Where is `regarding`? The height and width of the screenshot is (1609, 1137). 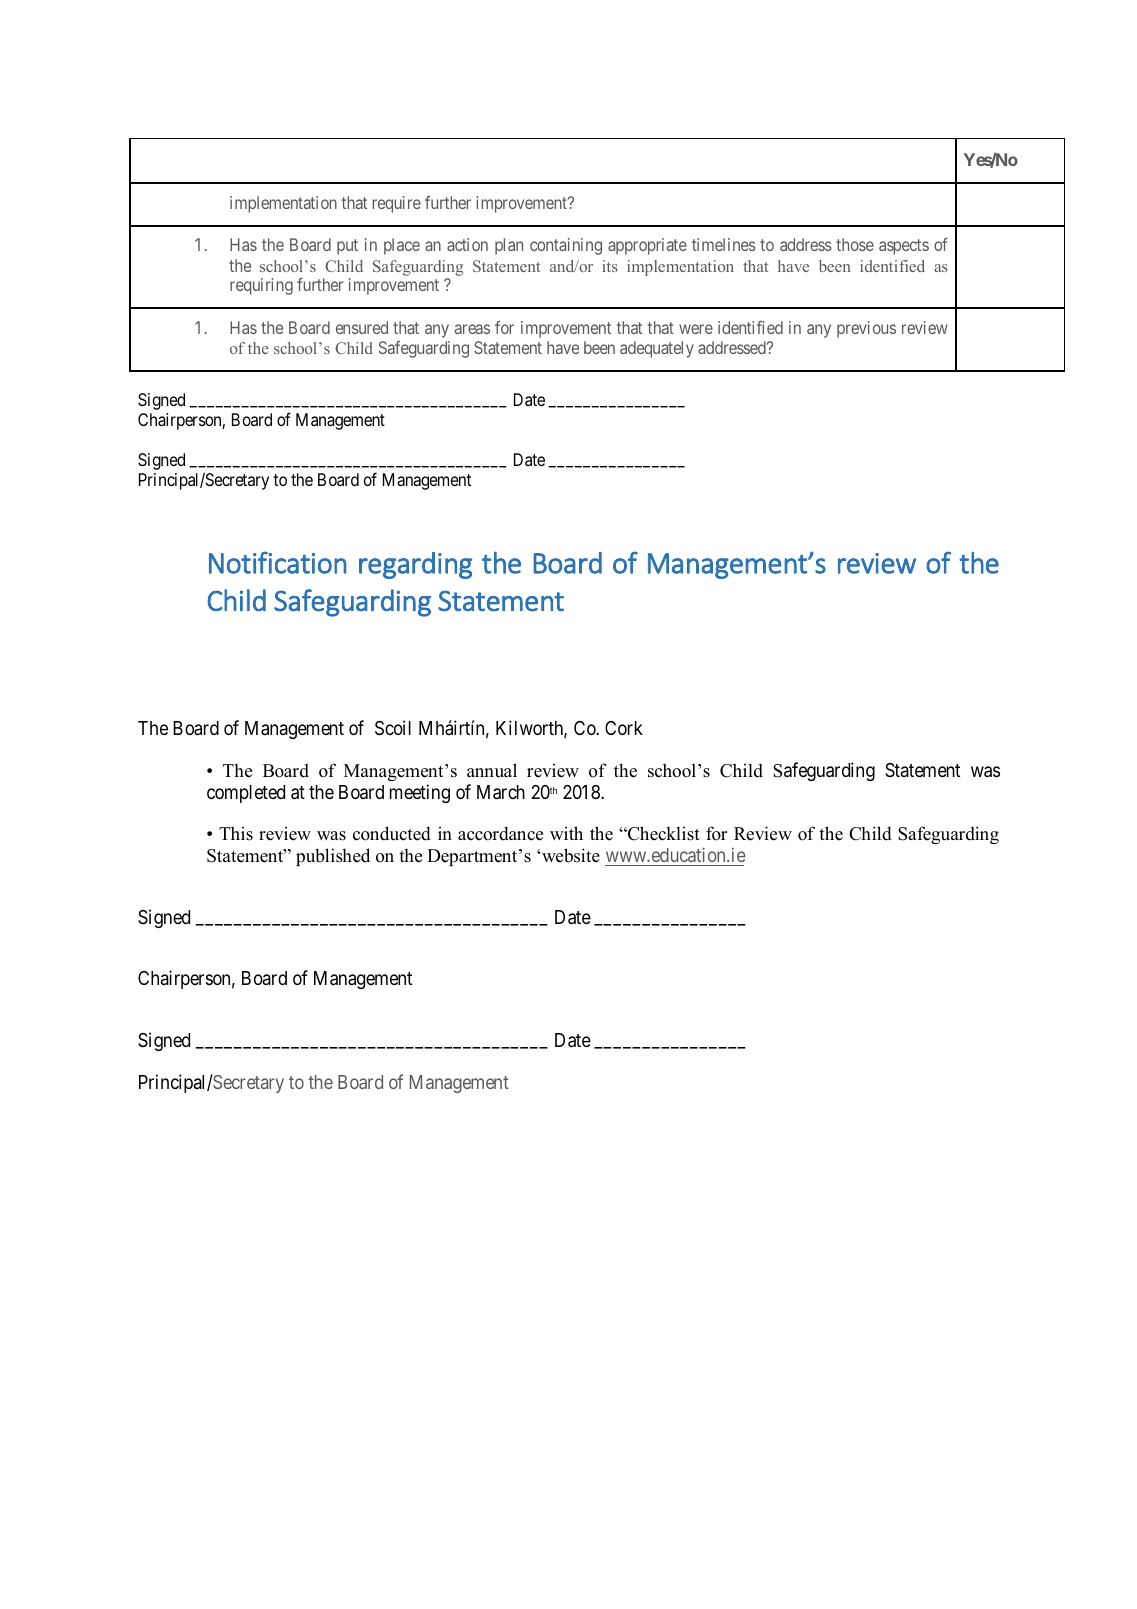
regarding is located at coordinates (415, 565).
